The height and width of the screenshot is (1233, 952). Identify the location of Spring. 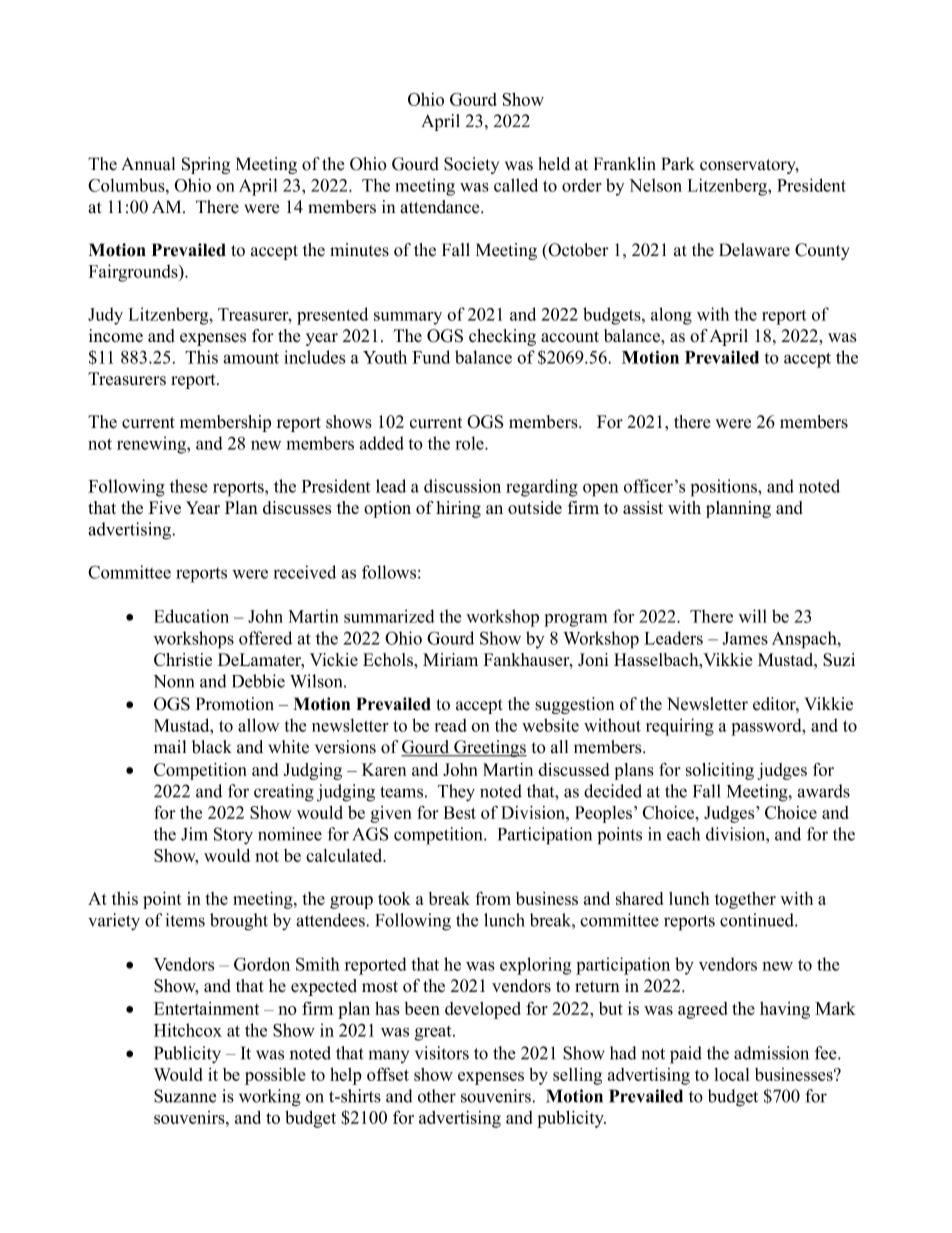
(206, 165).
